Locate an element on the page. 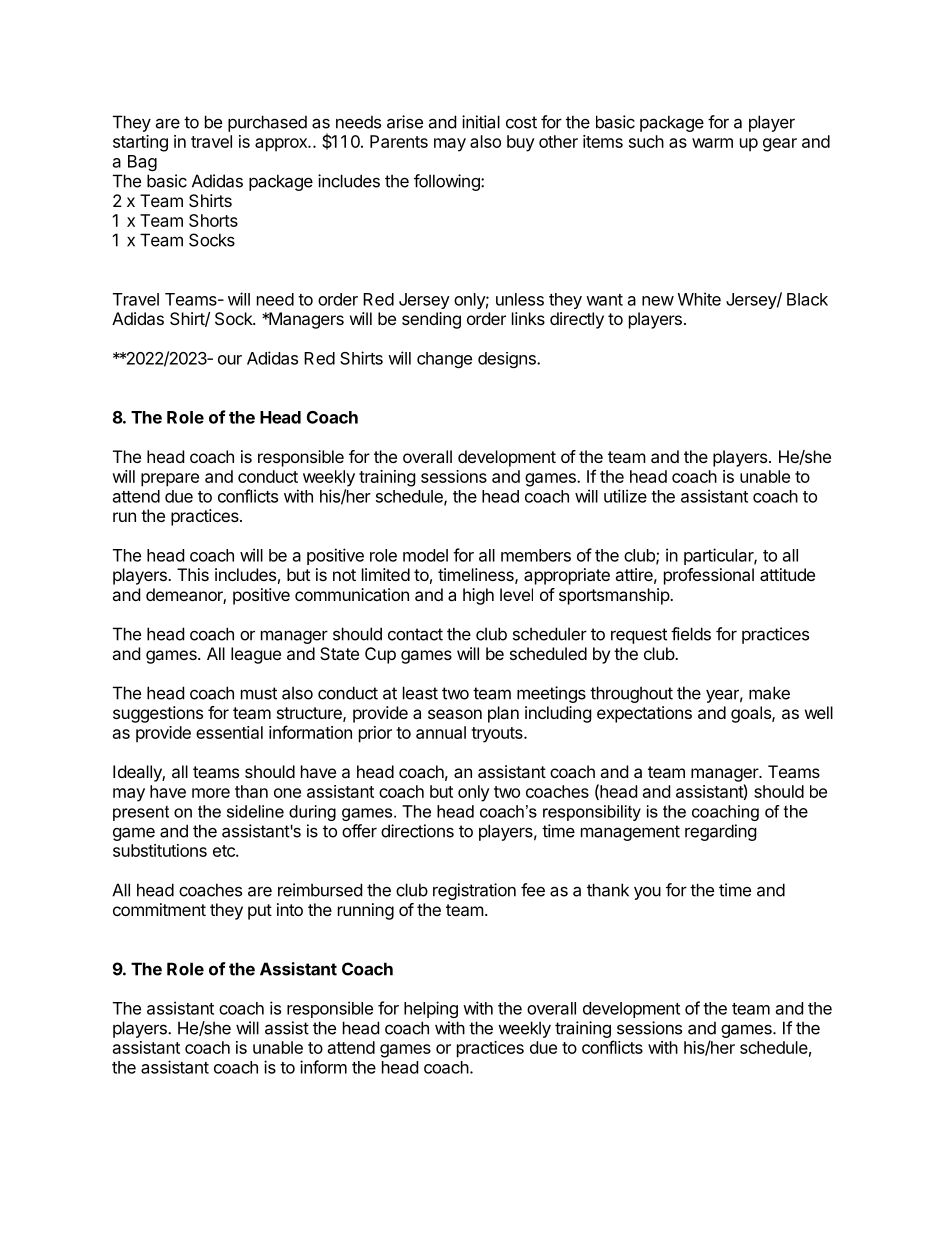 This document has width=952, height=1233. goals is located at coordinates (752, 714).
